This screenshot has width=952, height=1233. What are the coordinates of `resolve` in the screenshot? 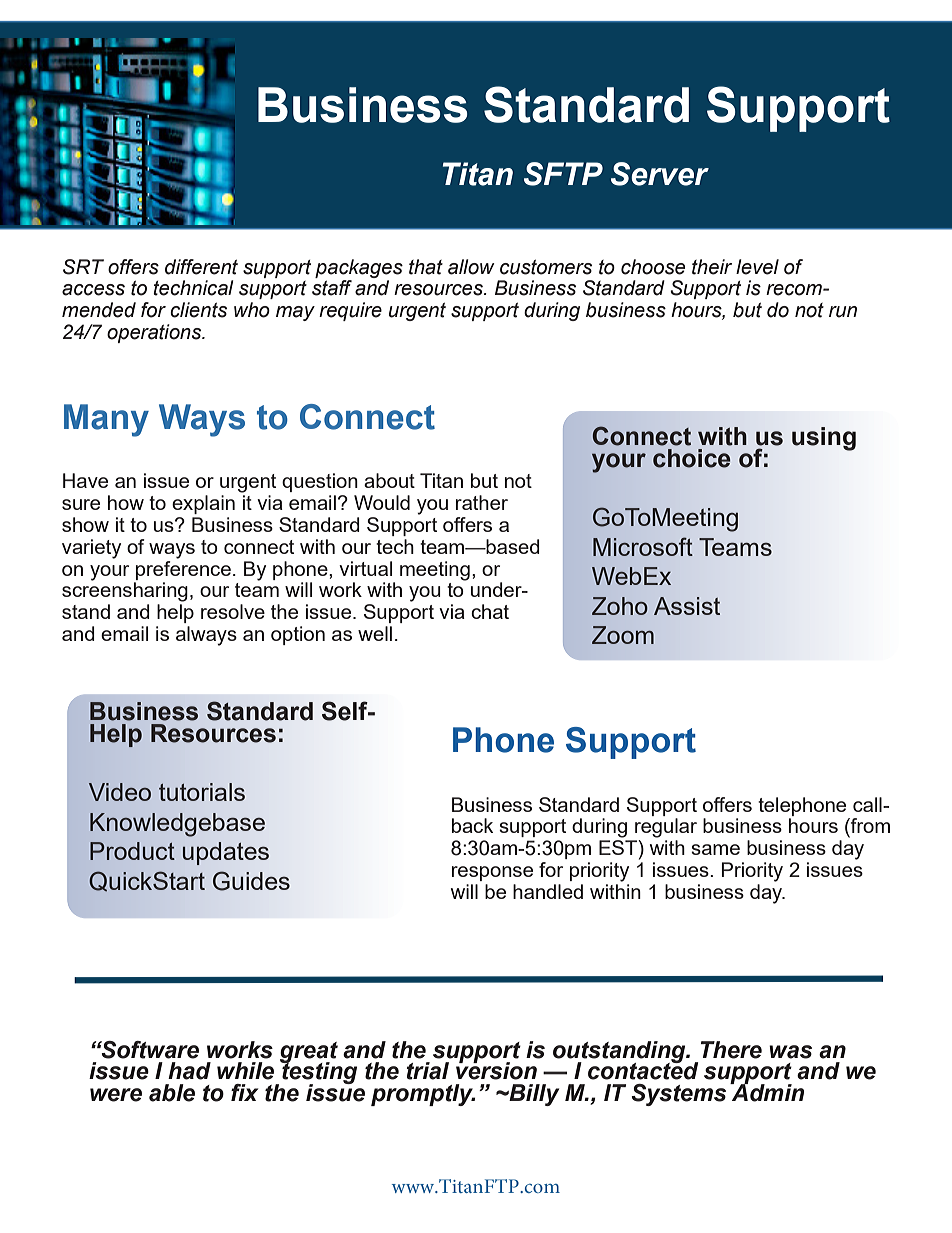 It's located at (233, 611).
